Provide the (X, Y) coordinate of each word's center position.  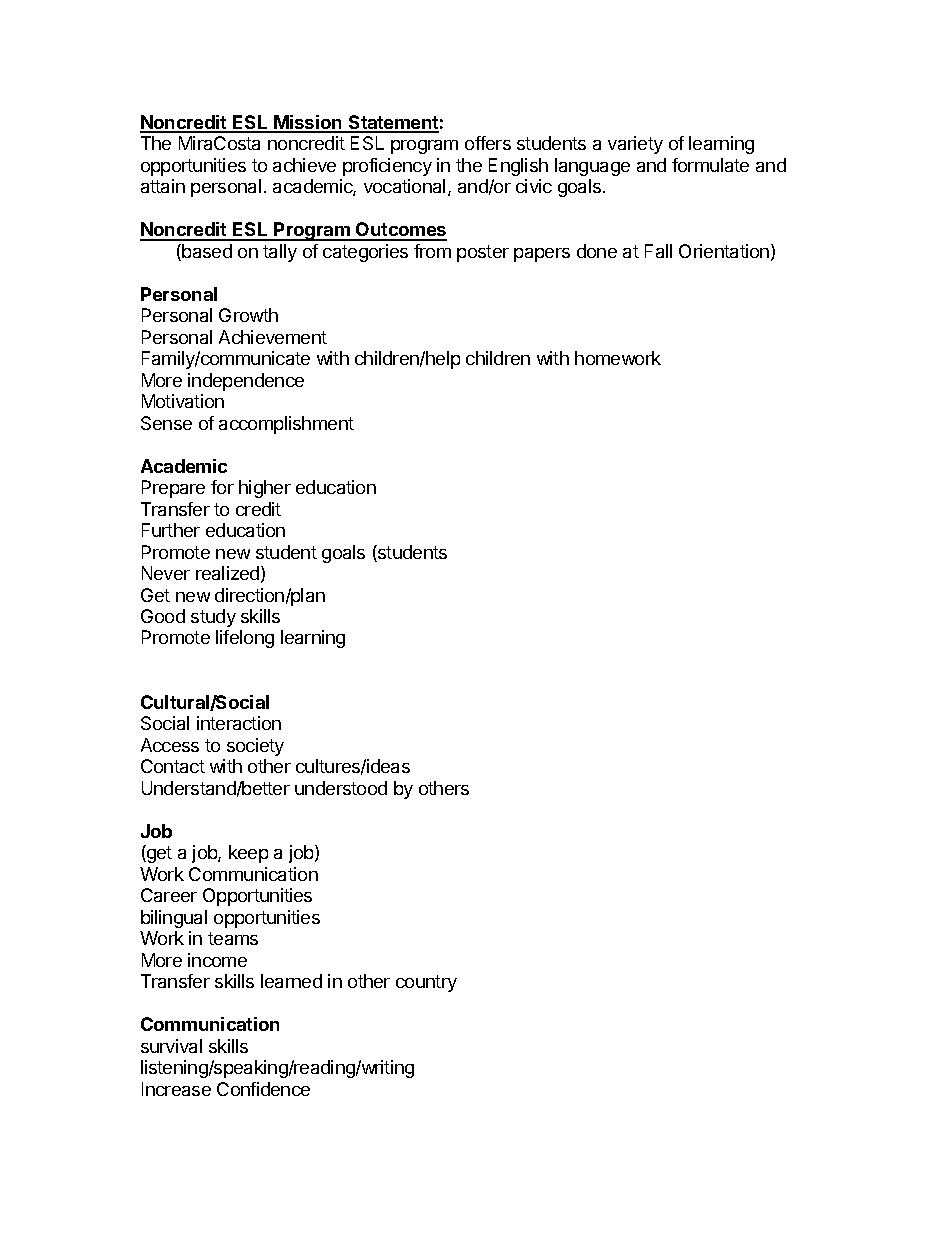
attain (163, 186)
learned (291, 981)
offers (488, 143)
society (255, 747)
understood (341, 788)
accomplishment (286, 425)
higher (265, 489)
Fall (658, 251)
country (426, 983)
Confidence (263, 1089)
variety (635, 145)
